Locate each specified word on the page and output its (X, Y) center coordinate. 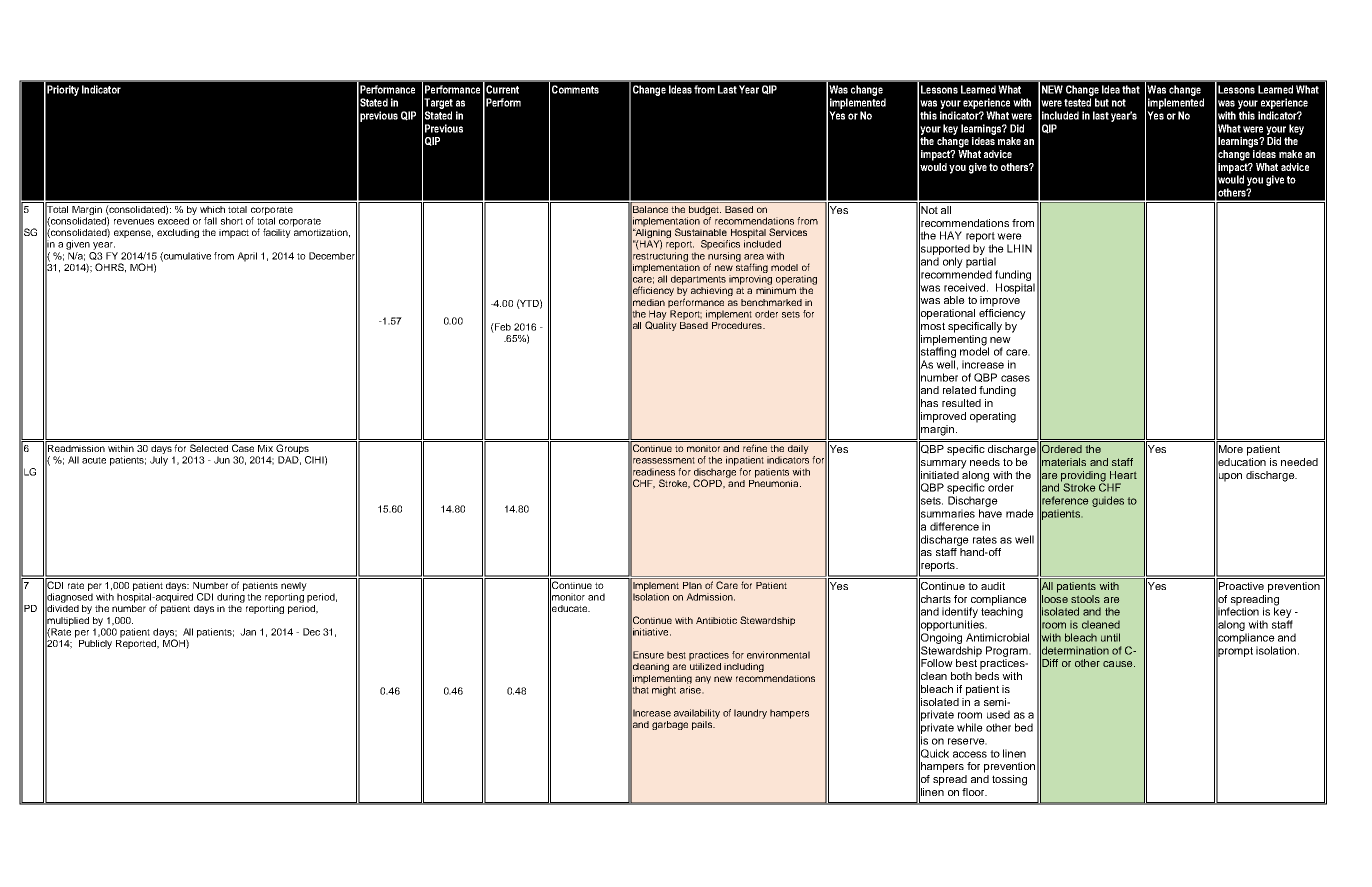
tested (1077, 102)
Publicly (95, 644)
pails (703, 725)
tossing (1009, 780)
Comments (575, 89)
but (1102, 102)
